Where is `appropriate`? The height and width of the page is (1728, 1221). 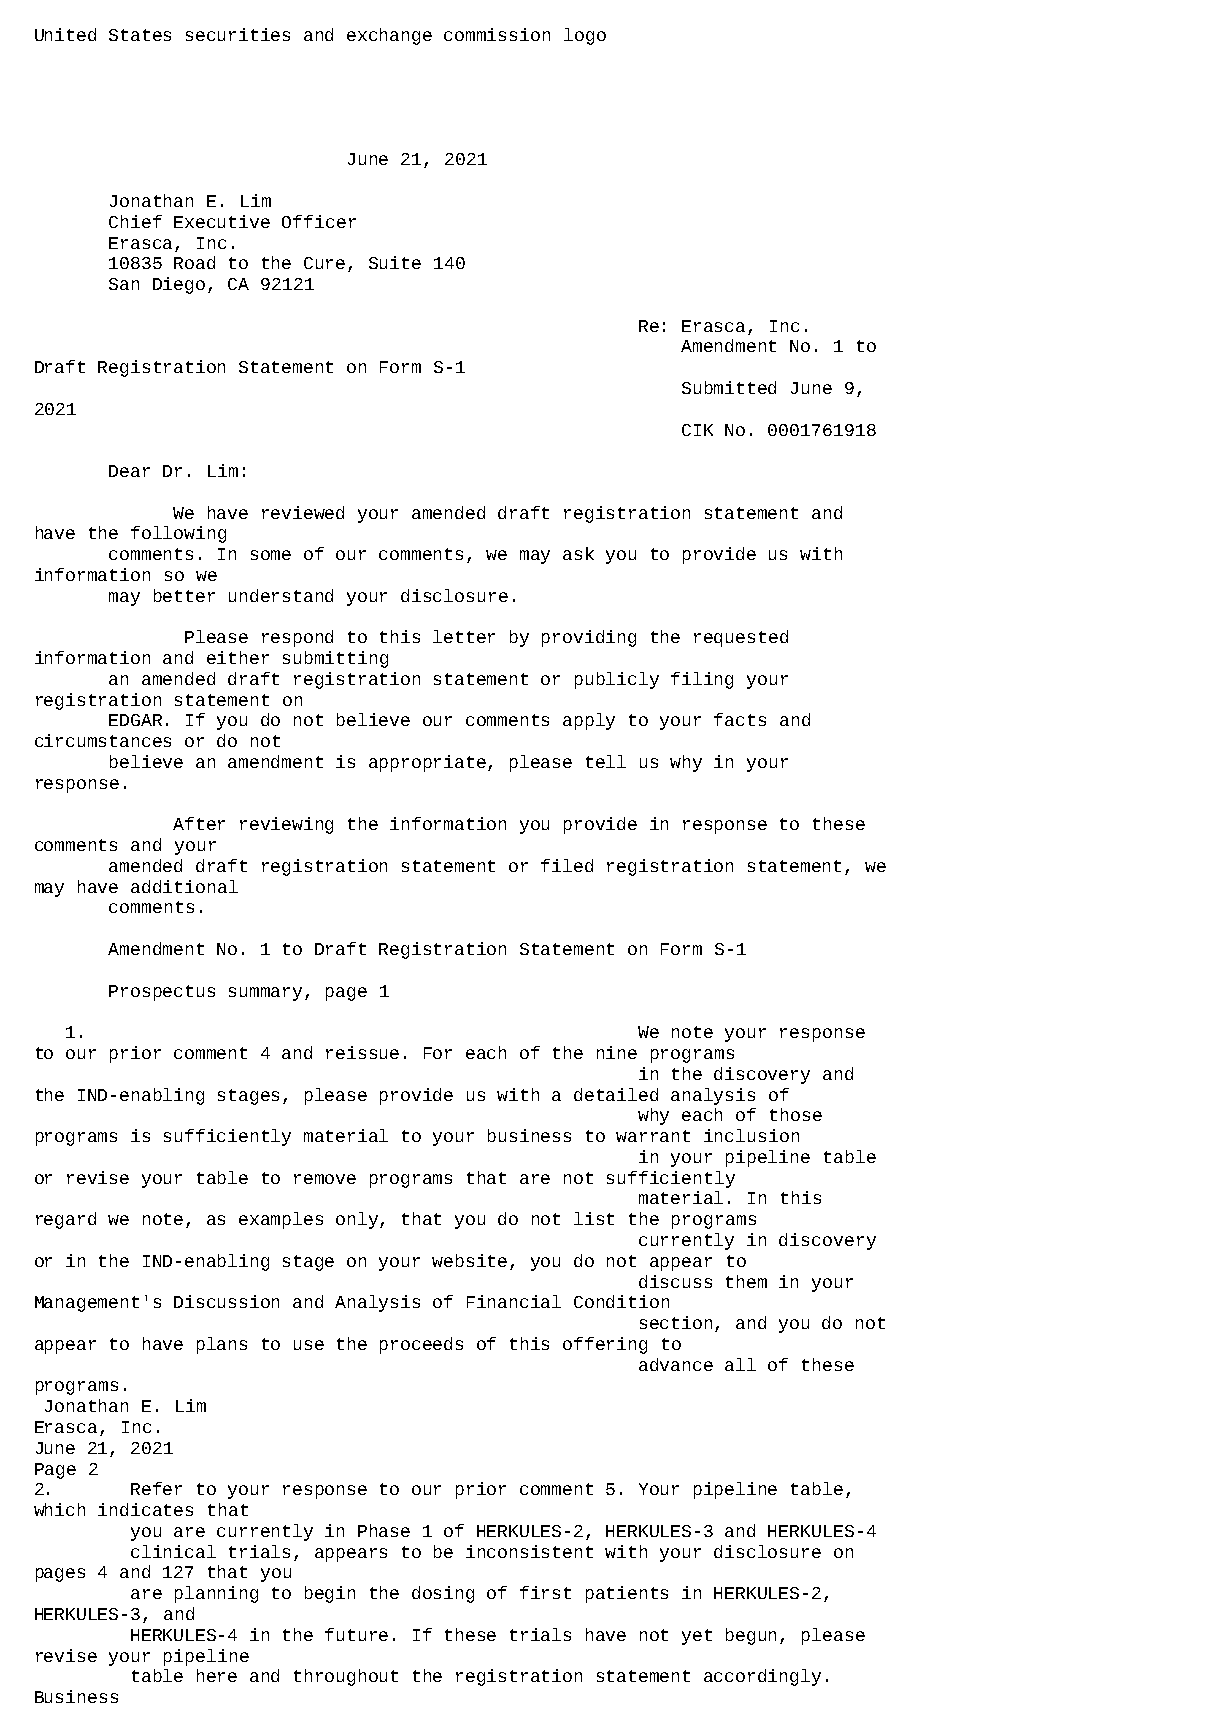 appropriate is located at coordinates (429, 763).
